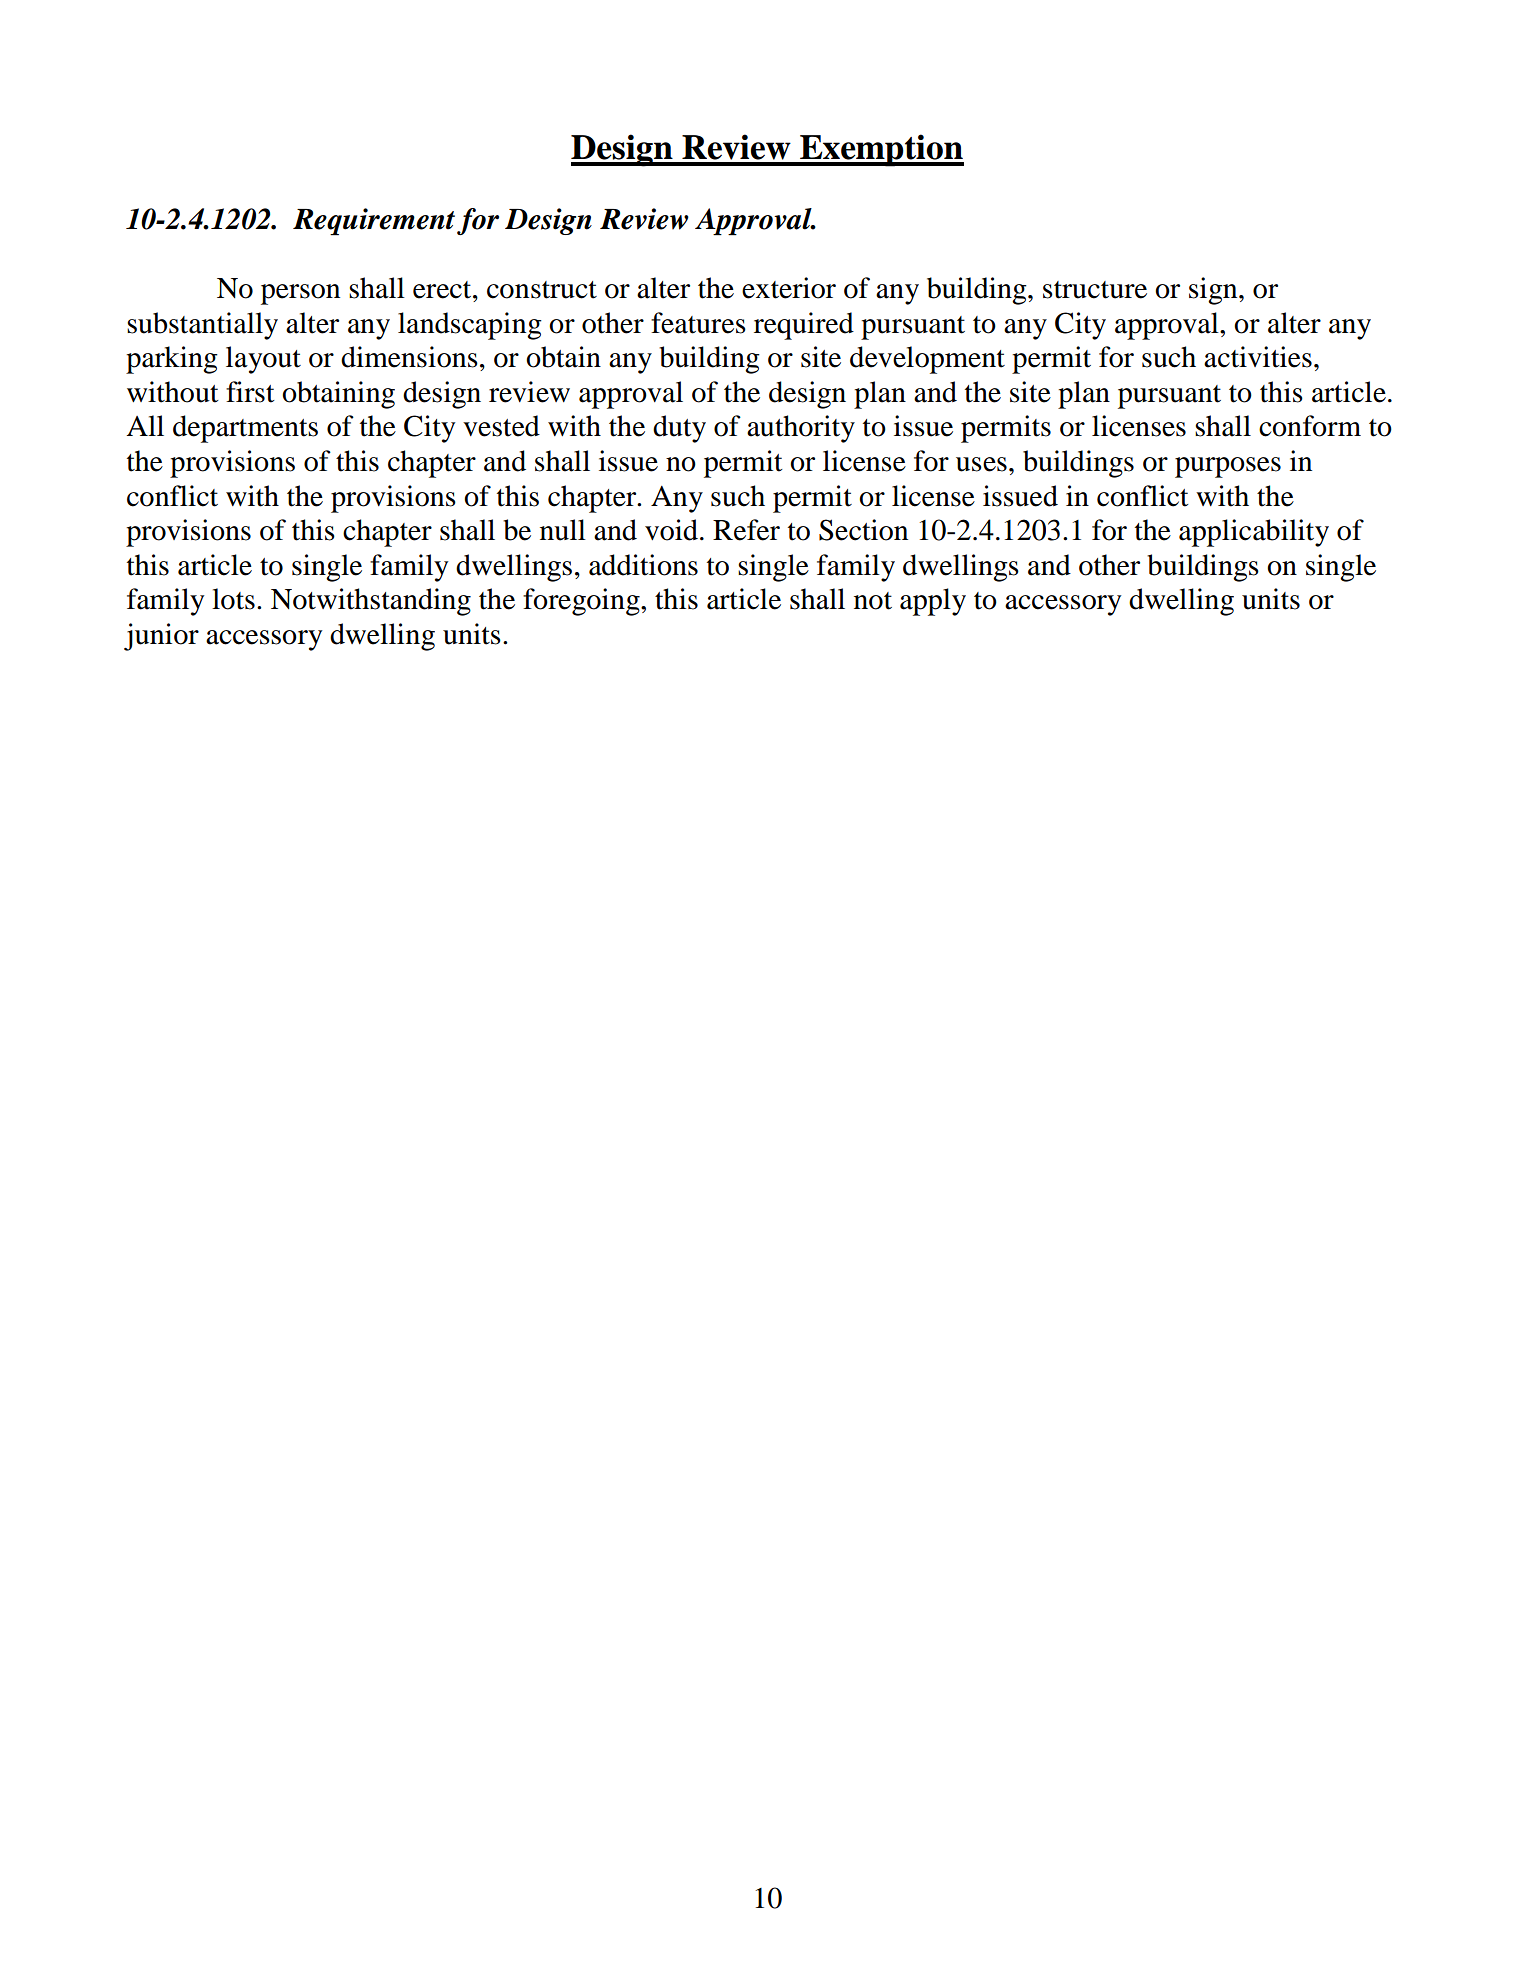 The height and width of the screenshot is (1986, 1535). Describe the element at coordinates (1095, 290) in the screenshot. I see `structure` at that location.
